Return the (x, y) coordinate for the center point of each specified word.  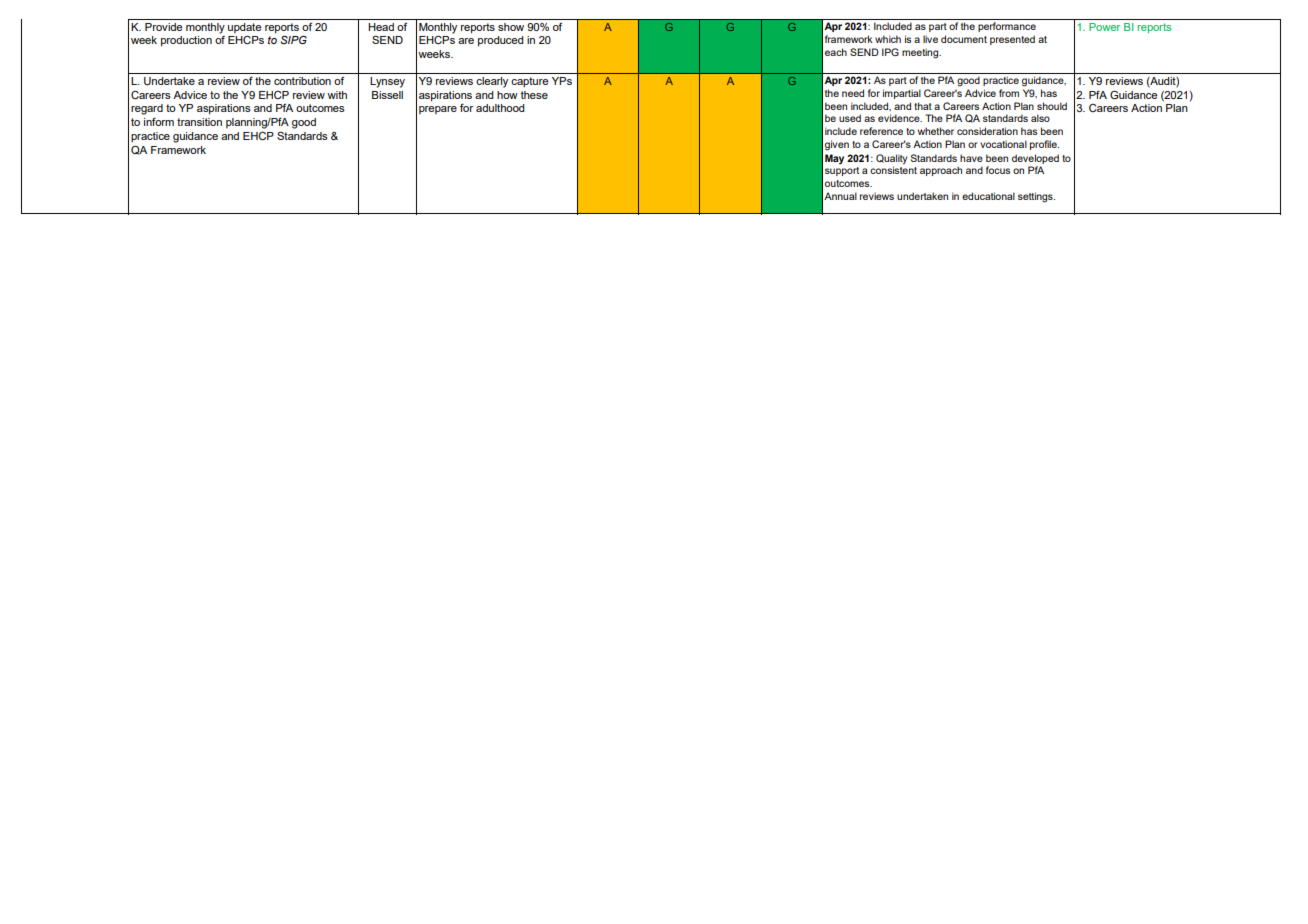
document (964, 39)
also (1040, 118)
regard (147, 109)
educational (988, 196)
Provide (163, 27)
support (842, 171)
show (511, 27)
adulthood (500, 108)
